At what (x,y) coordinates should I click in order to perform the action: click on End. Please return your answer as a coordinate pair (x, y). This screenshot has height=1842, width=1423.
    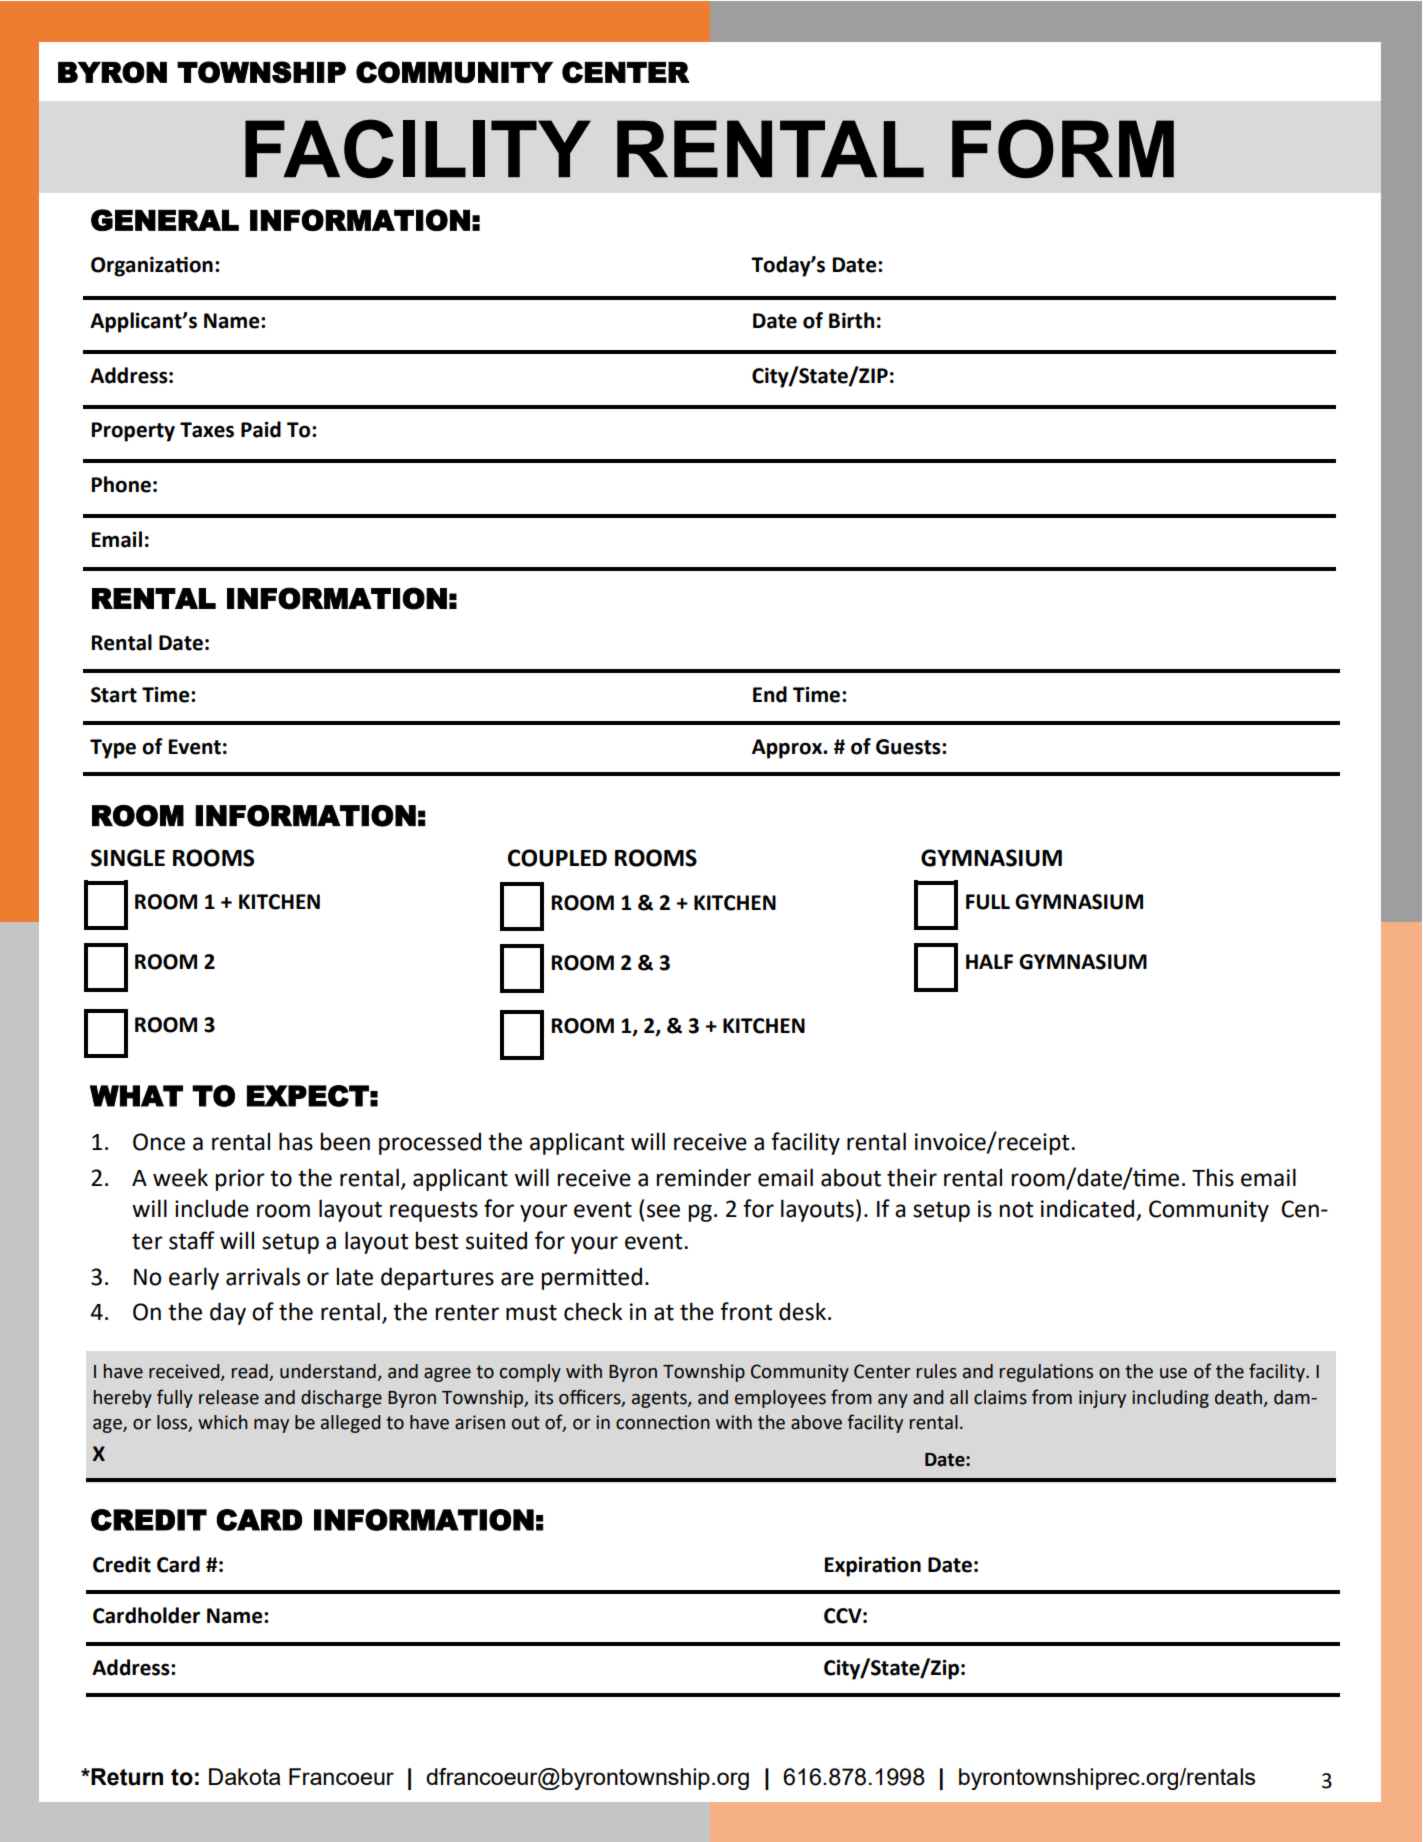
    Looking at the image, I should click on (770, 694).
